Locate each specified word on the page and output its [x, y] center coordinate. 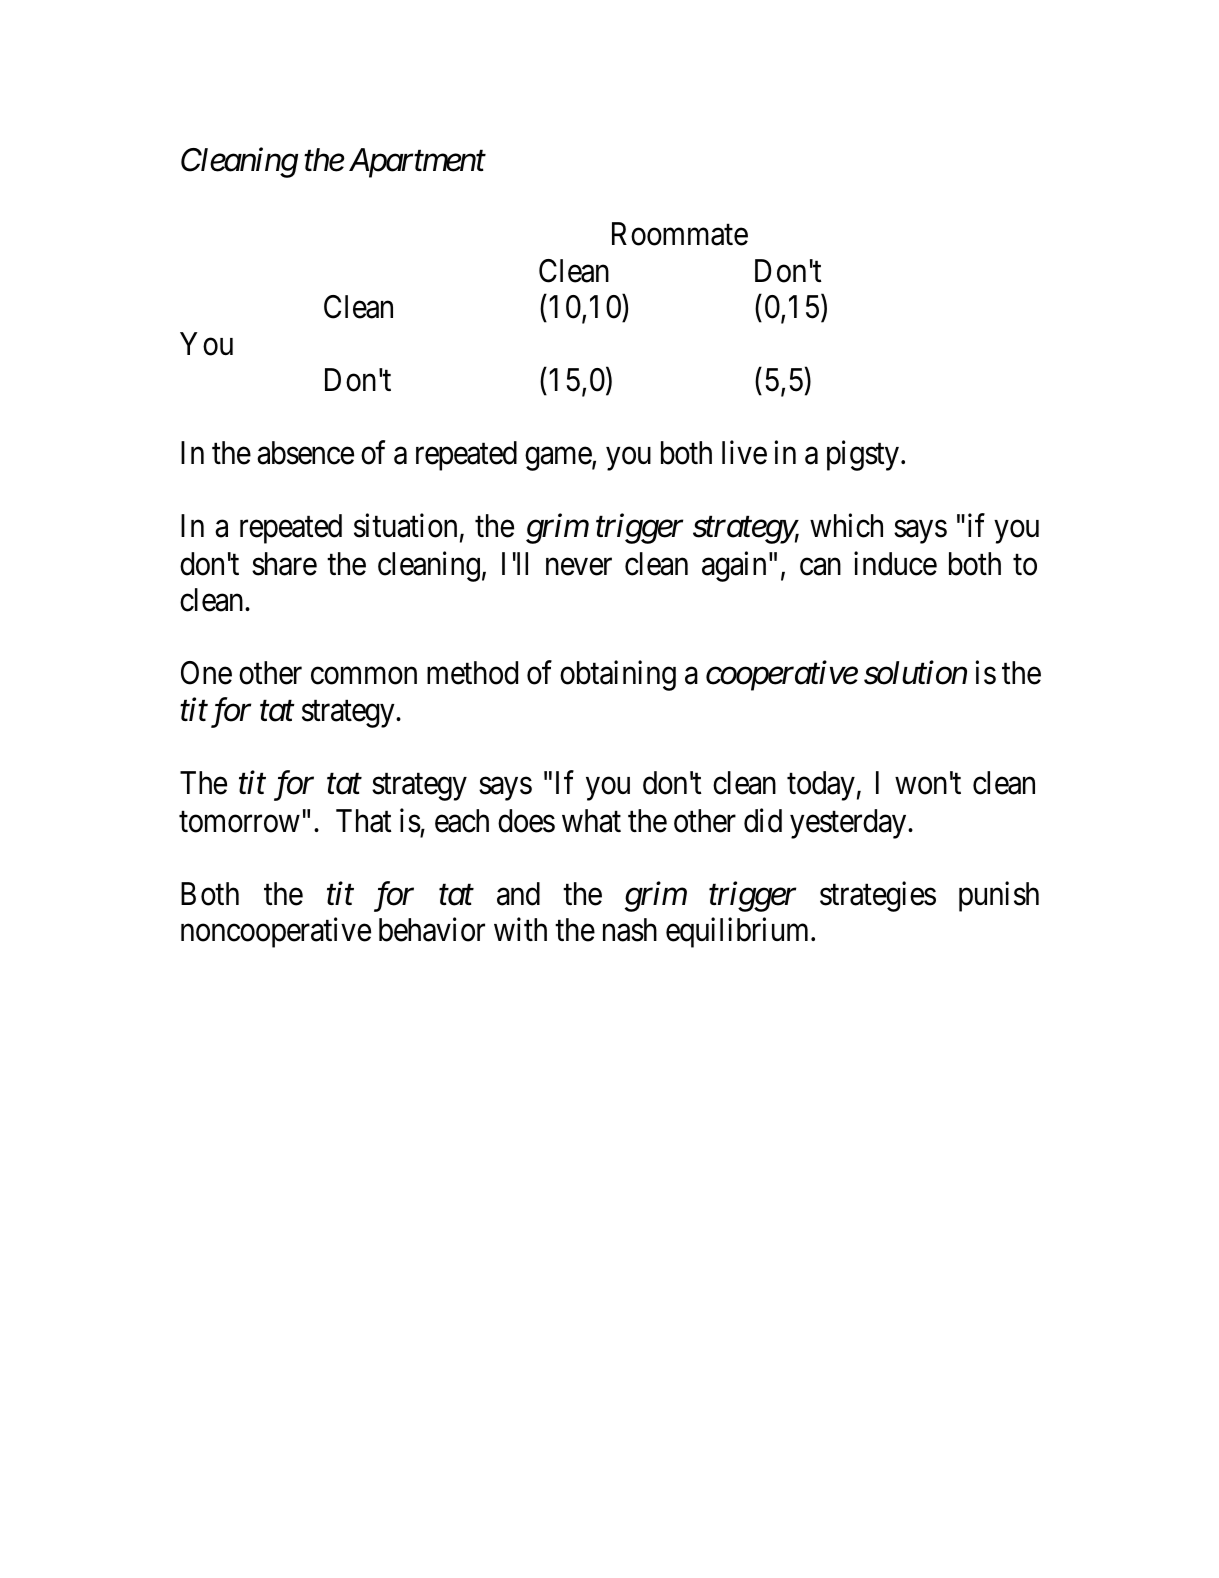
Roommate [680, 234]
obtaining [618, 675]
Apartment [417, 163]
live [744, 453]
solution [915, 672]
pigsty [863, 456]
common [364, 676]
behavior [432, 930]
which [846, 526]
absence [305, 453]
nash [630, 930]
